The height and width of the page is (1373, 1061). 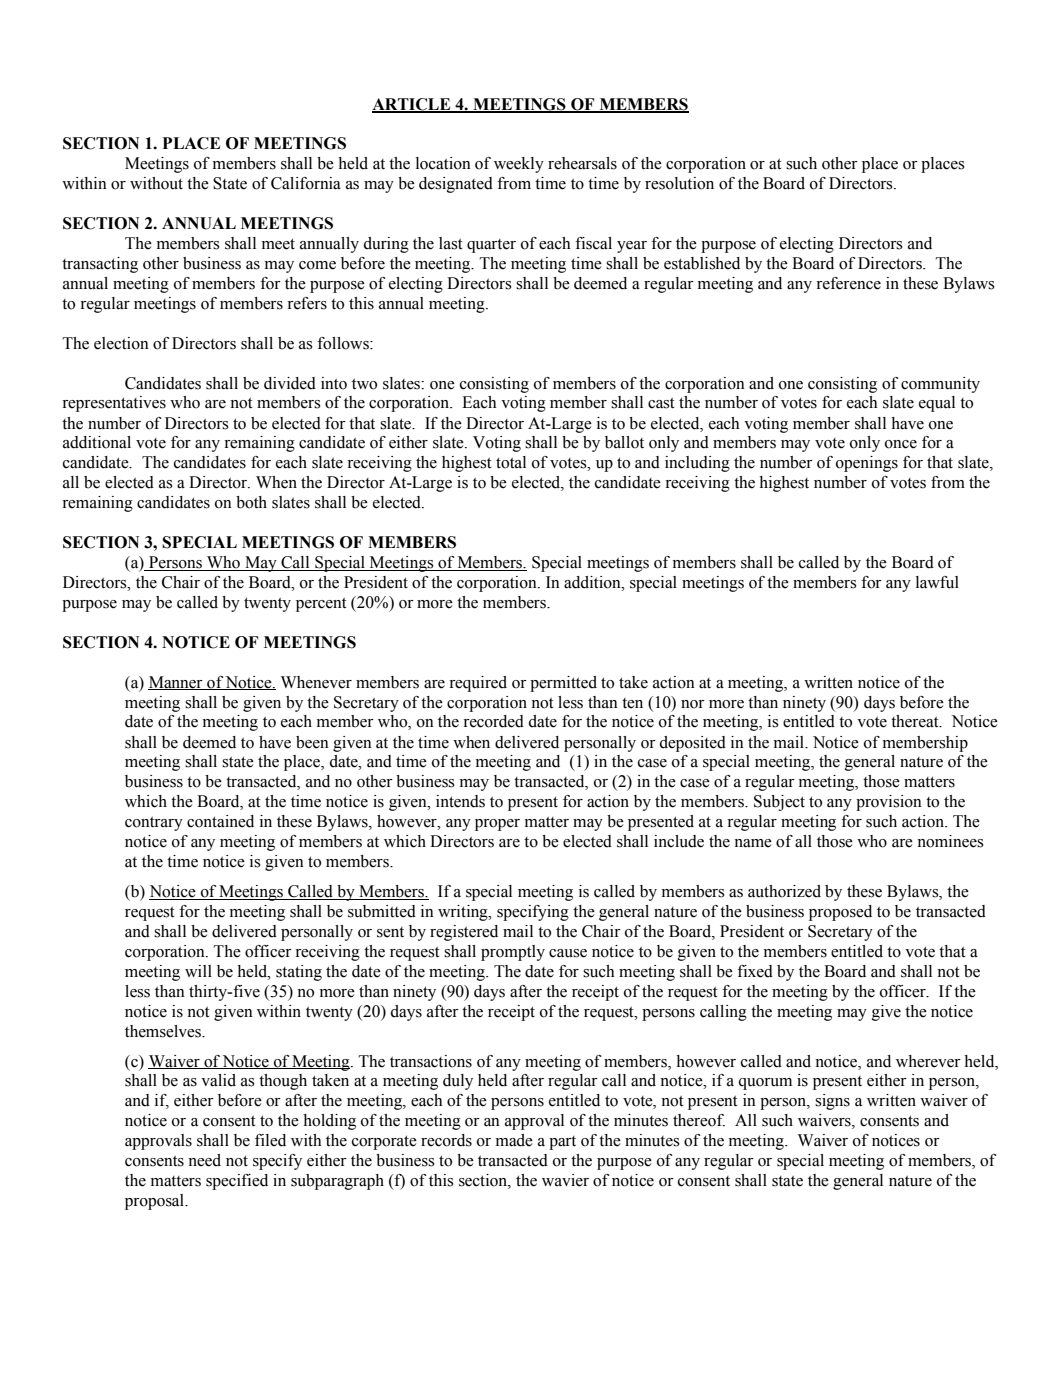 What do you see at coordinates (511, 462) in the page?
I see `total` at bounding box center [511, 462].
